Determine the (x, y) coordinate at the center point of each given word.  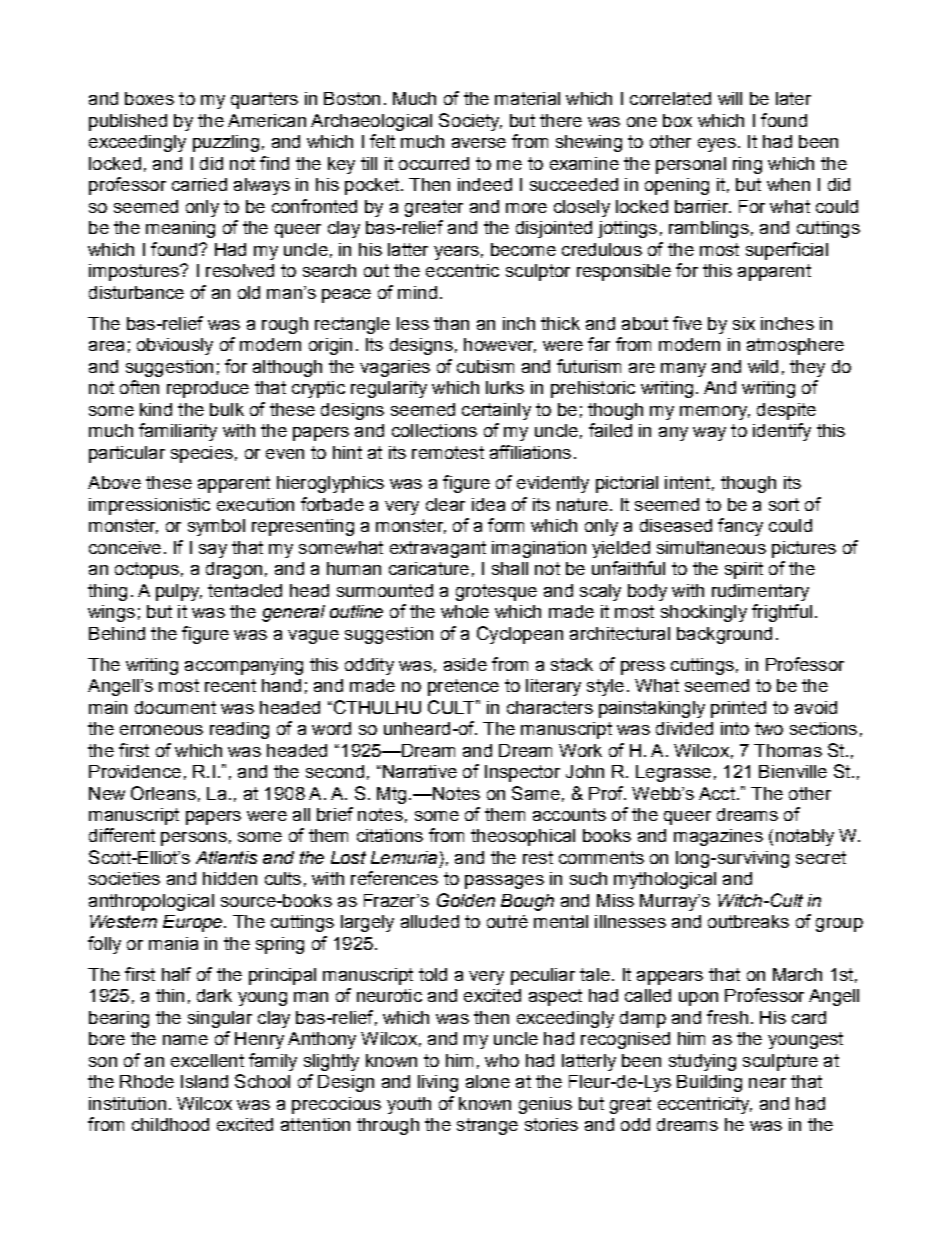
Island (204, 1081)
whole (465, 611)
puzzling (226, 143)
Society (470, 122)
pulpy (179, 592)
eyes (717, 145)
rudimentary (760, 592)
